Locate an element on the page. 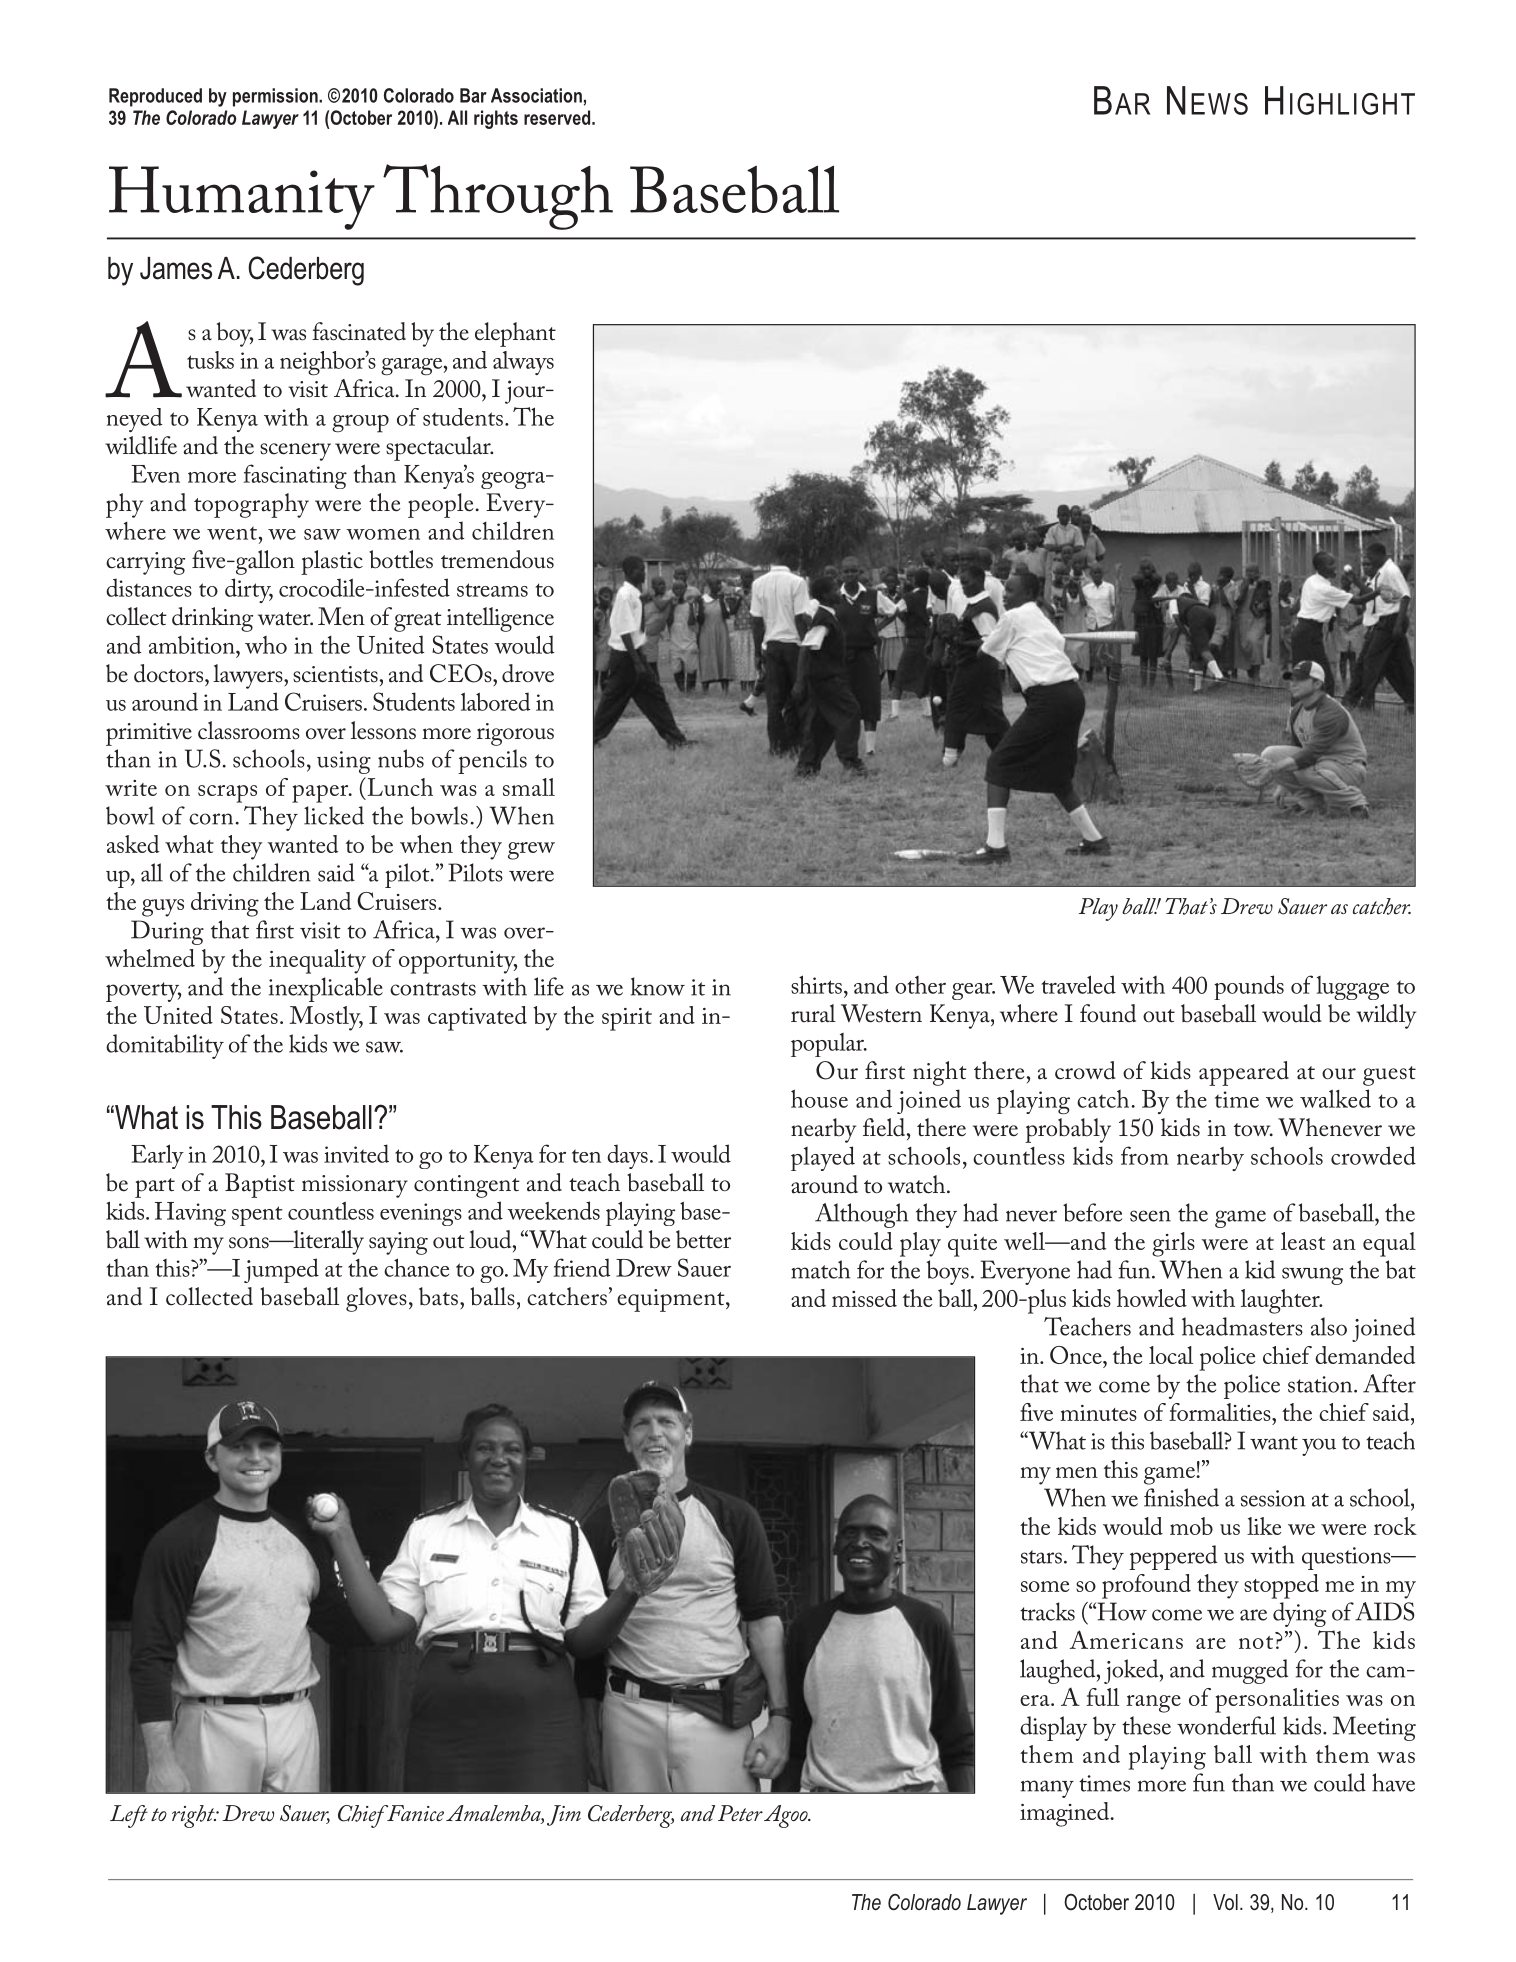  Association is located at coordinates (536, 95).
